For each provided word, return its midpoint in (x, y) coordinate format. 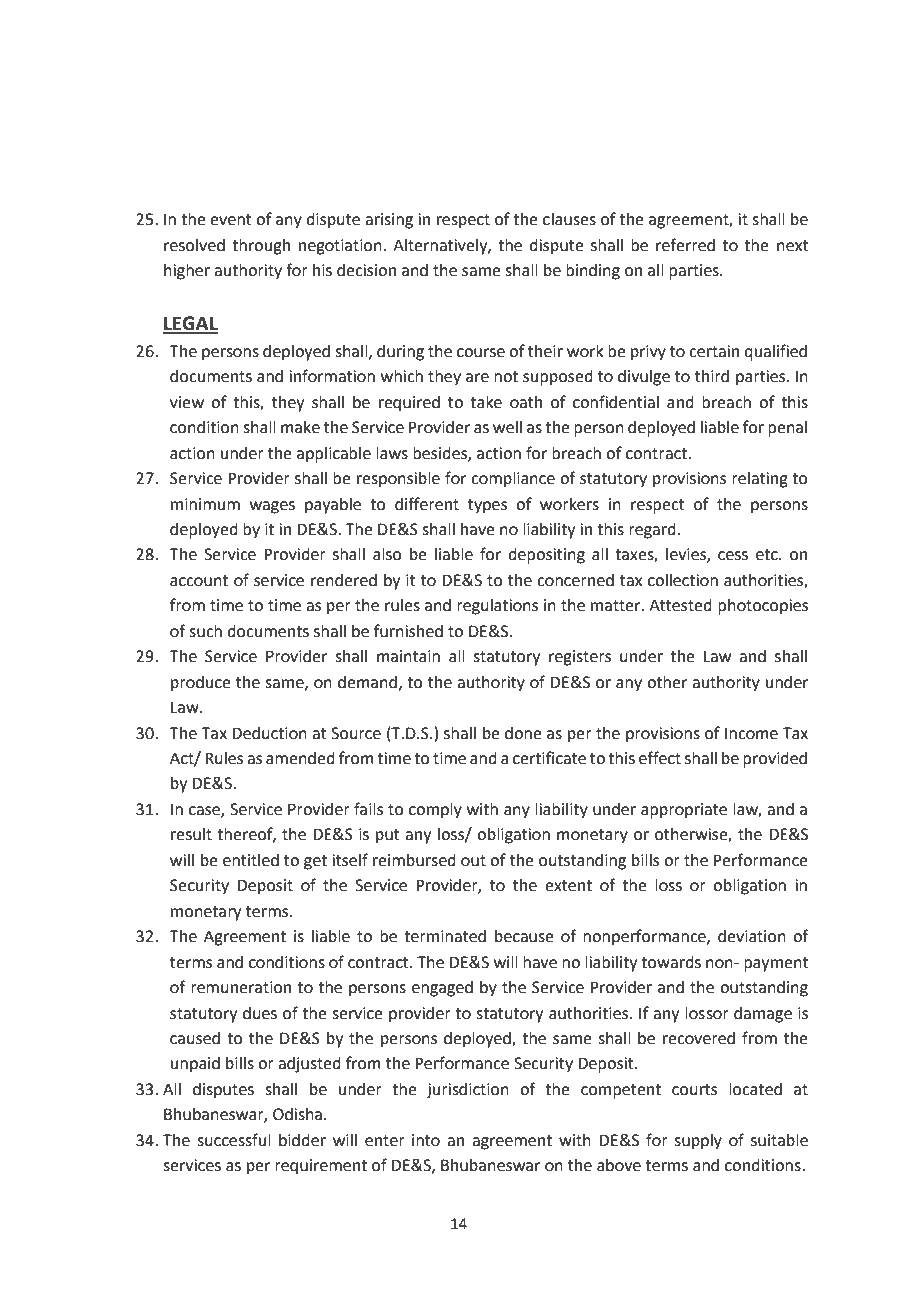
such (205, 631)
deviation (752, 936)
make (300, 427)
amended (300, 758)
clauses (569, 219)
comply (435, 811)
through (261, 247)
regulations (497, 607)
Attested (680, 605)
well (507, 427)
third (712, 376)
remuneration (241, 987)
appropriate (684, 811)
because (524, 936)
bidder (302, 1140)
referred (685, 245)
